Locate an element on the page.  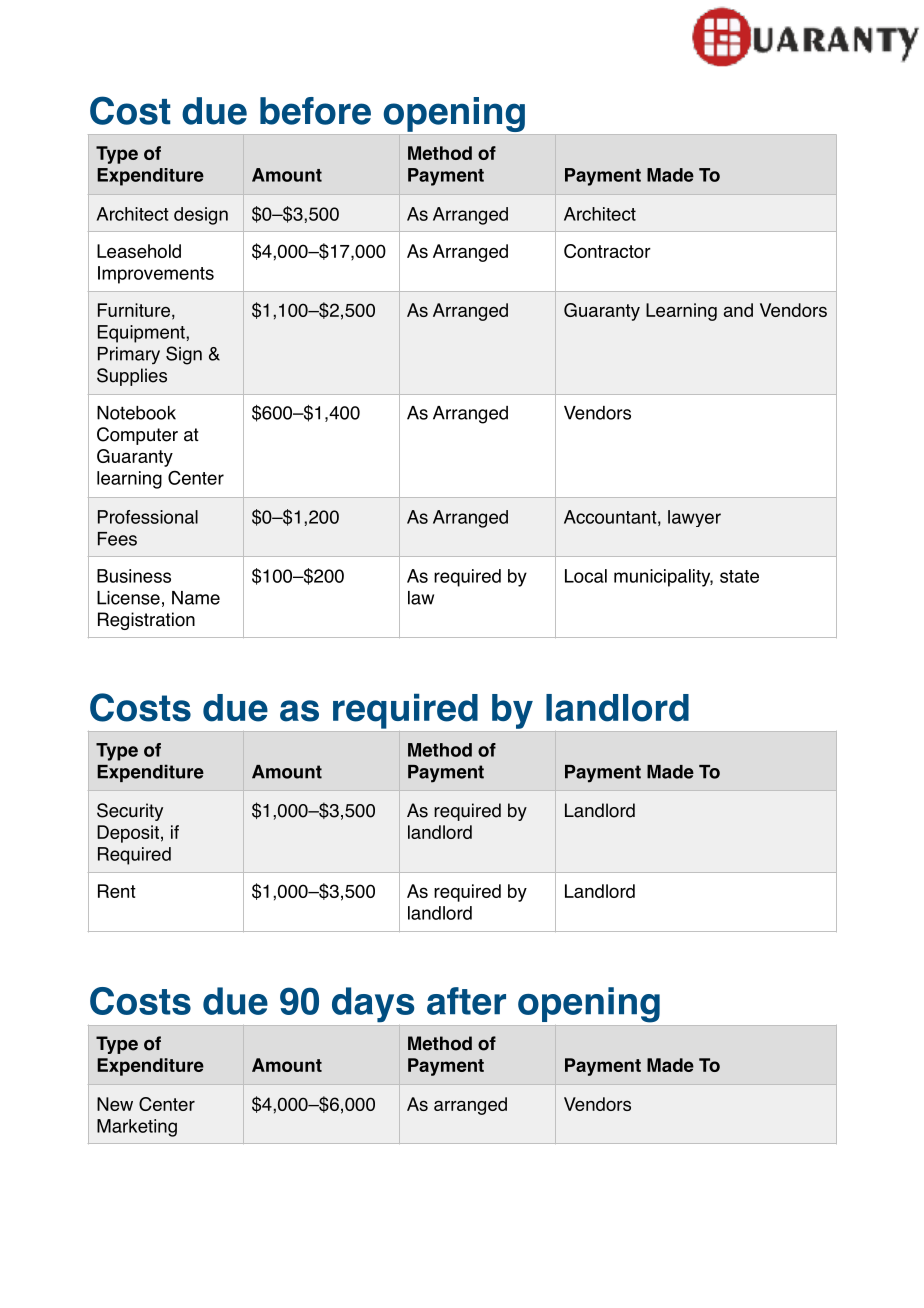
lawyer is located at coordinates (694, 518).
